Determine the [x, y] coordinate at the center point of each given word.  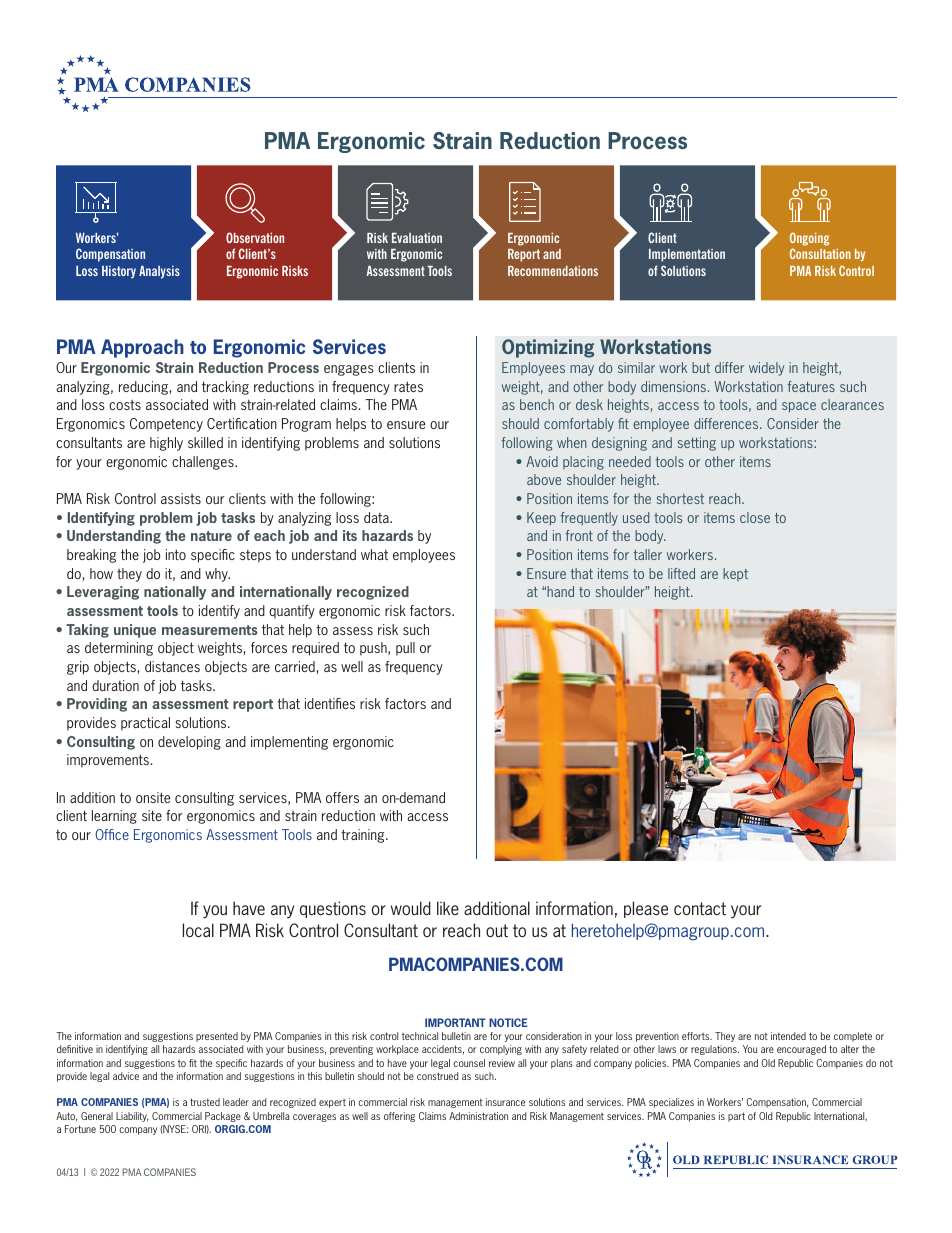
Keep [541, 519]
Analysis [159, 272]
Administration [478, 1116]
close [755, 517]
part [736, 1117]
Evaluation [417, 238]
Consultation [820, 253]
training [364, 836]
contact [700, 908]
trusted [205, 1102]
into [176, 554]
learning [114, 817]
